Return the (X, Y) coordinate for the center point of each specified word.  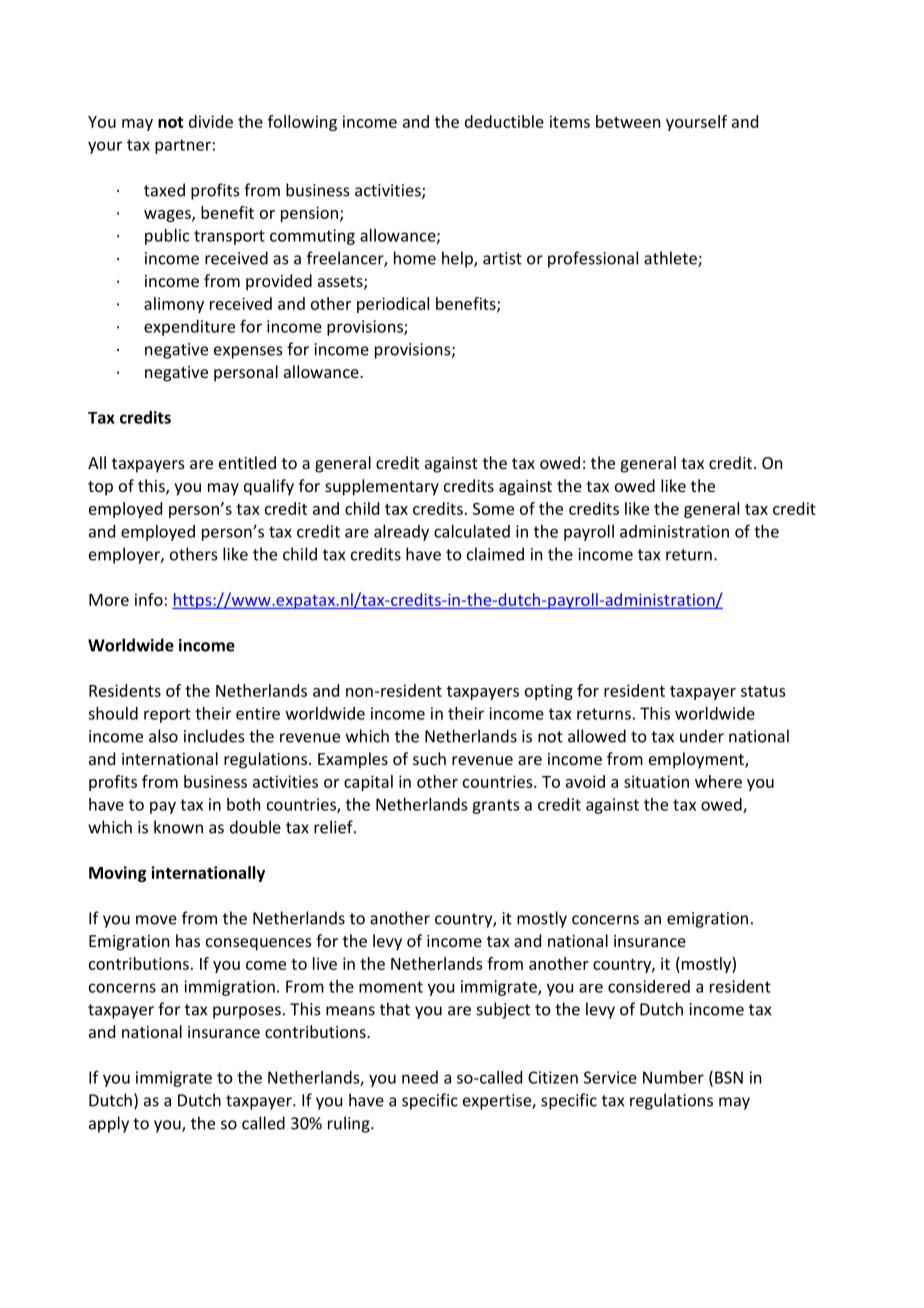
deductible (504, 121)
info (149, 599)
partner (183, 146)
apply (109, 1124)
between (628, 121)
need (420, 1077)
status (763, 691)
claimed (495, 554)
